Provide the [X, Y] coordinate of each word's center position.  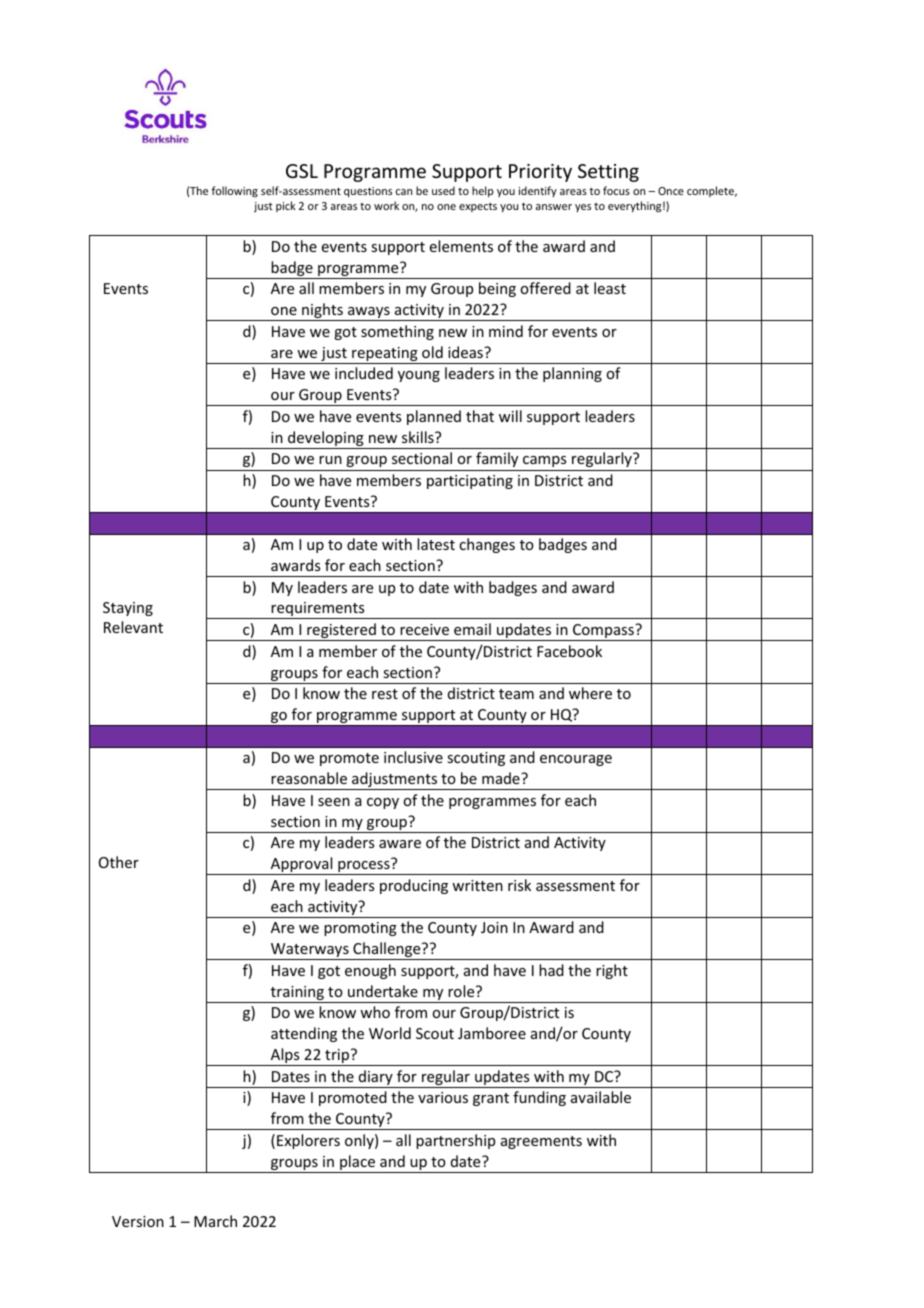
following [234, 192]
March [215, 1221]
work [386, 205]
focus [616, 190]
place [358, 1164]
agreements [541, 1142]
